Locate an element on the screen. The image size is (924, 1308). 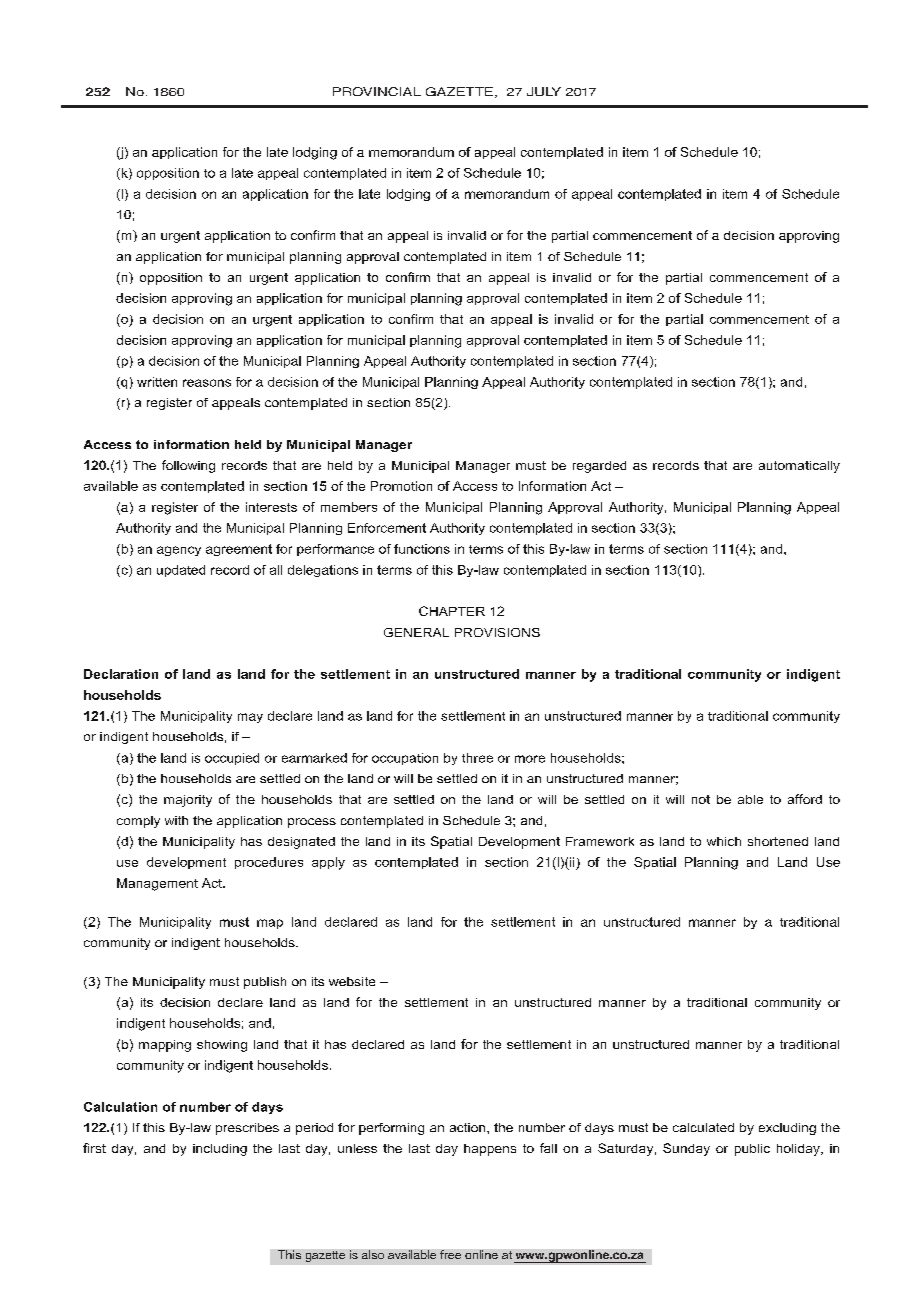
including is located at coordinates (220, 1150).
